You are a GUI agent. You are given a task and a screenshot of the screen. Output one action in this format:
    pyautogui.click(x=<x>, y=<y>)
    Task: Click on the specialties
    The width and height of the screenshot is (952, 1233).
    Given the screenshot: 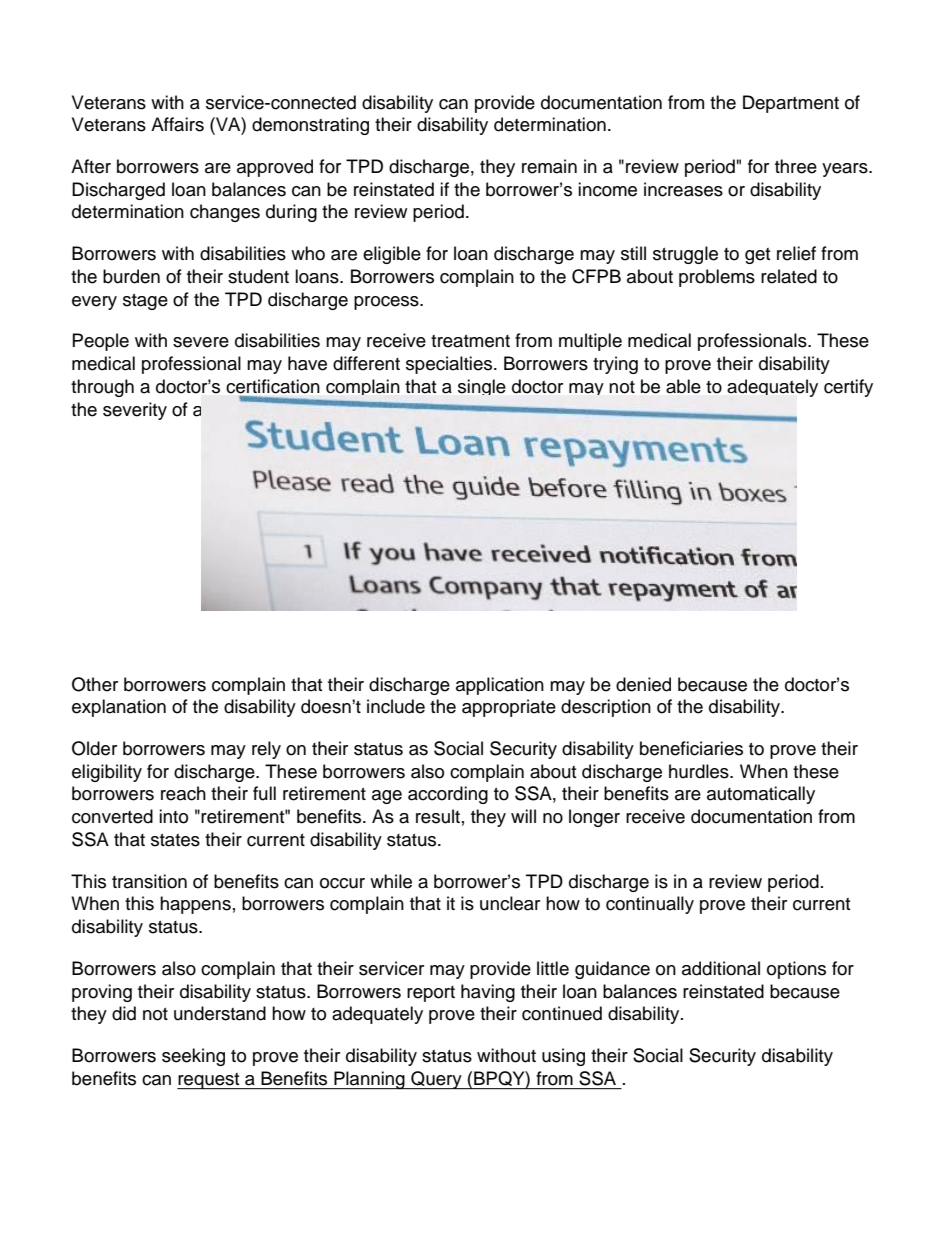 What is the action you would take?
    pyautogui.click(x=450, y=365)
